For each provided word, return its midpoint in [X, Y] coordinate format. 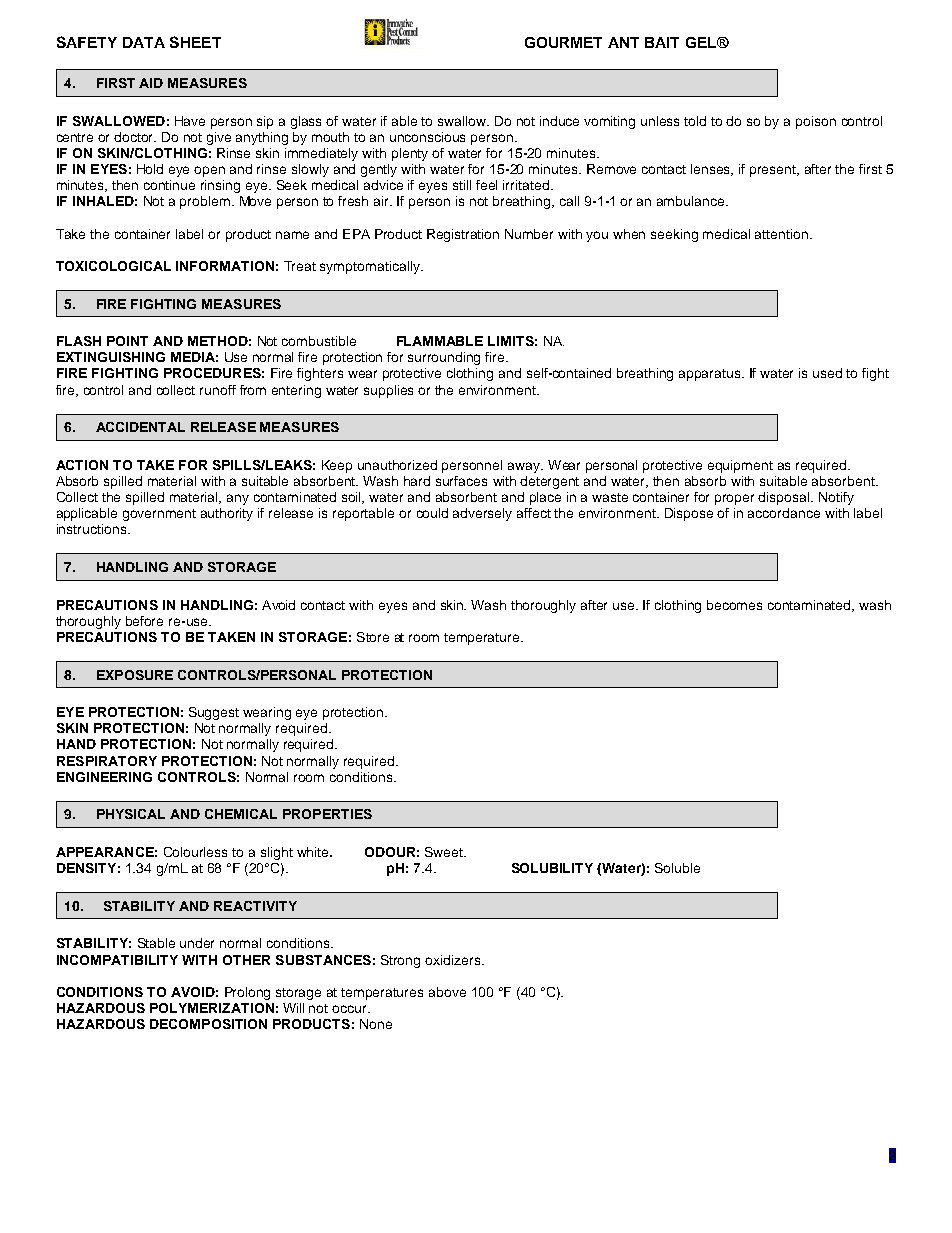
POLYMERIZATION [212, 1008]
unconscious [427, 137]
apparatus [711, 375]
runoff [218, 390]
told [695, 121]
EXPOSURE [135, 675]
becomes [734, 605]
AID [151, 83]
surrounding [444, 358]
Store [373, 637]
